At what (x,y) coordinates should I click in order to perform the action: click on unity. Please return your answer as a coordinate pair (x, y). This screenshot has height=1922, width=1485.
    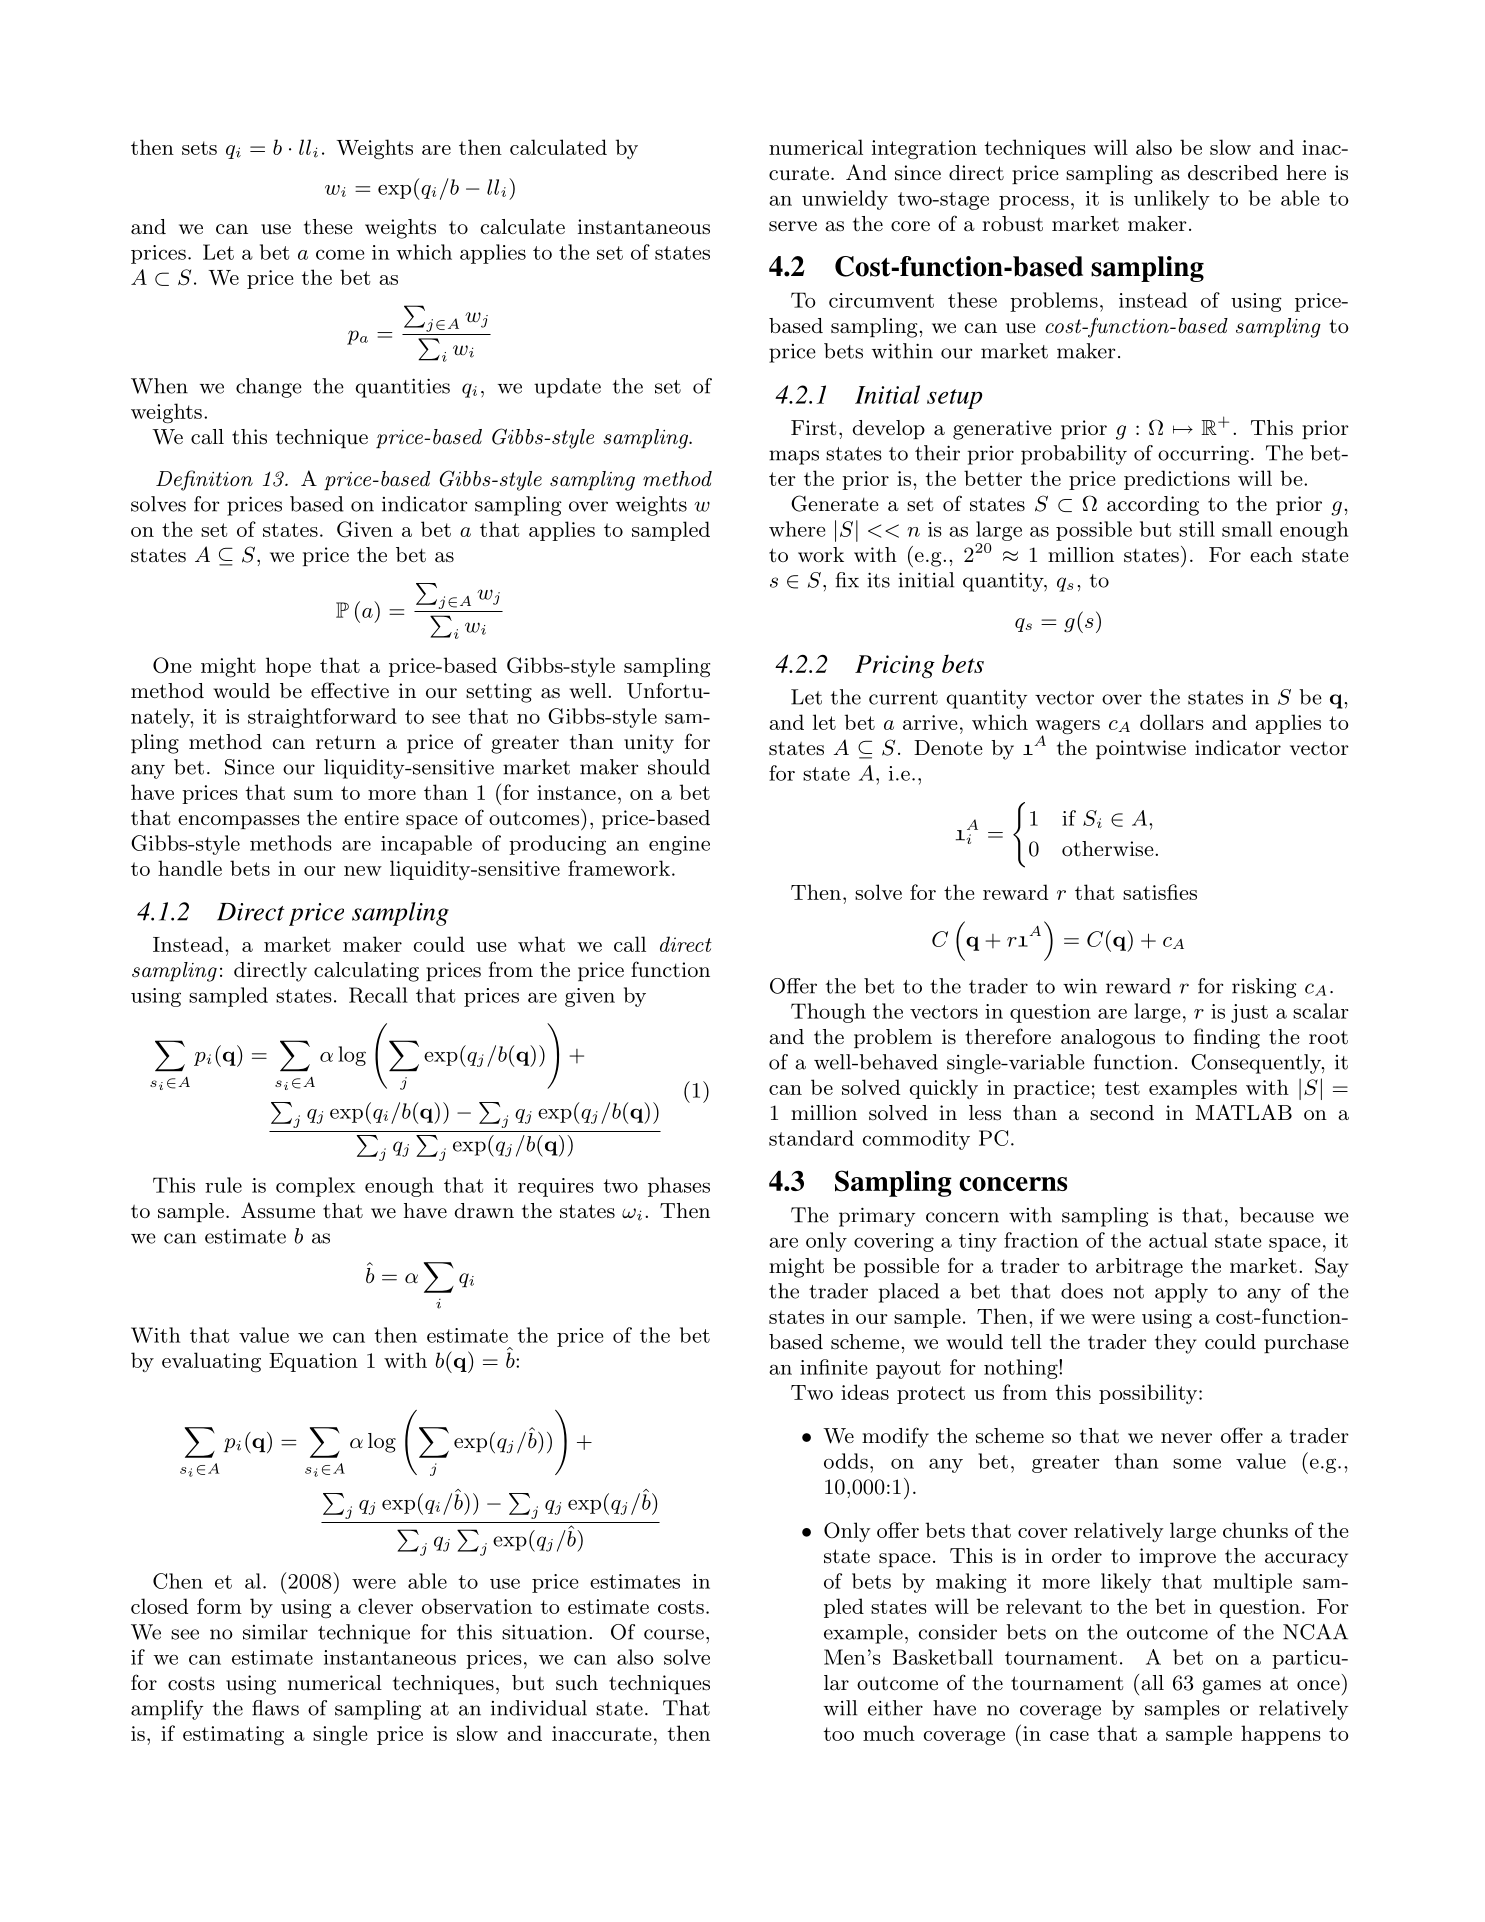
    Looking at the image, I should click on (649, 744).
